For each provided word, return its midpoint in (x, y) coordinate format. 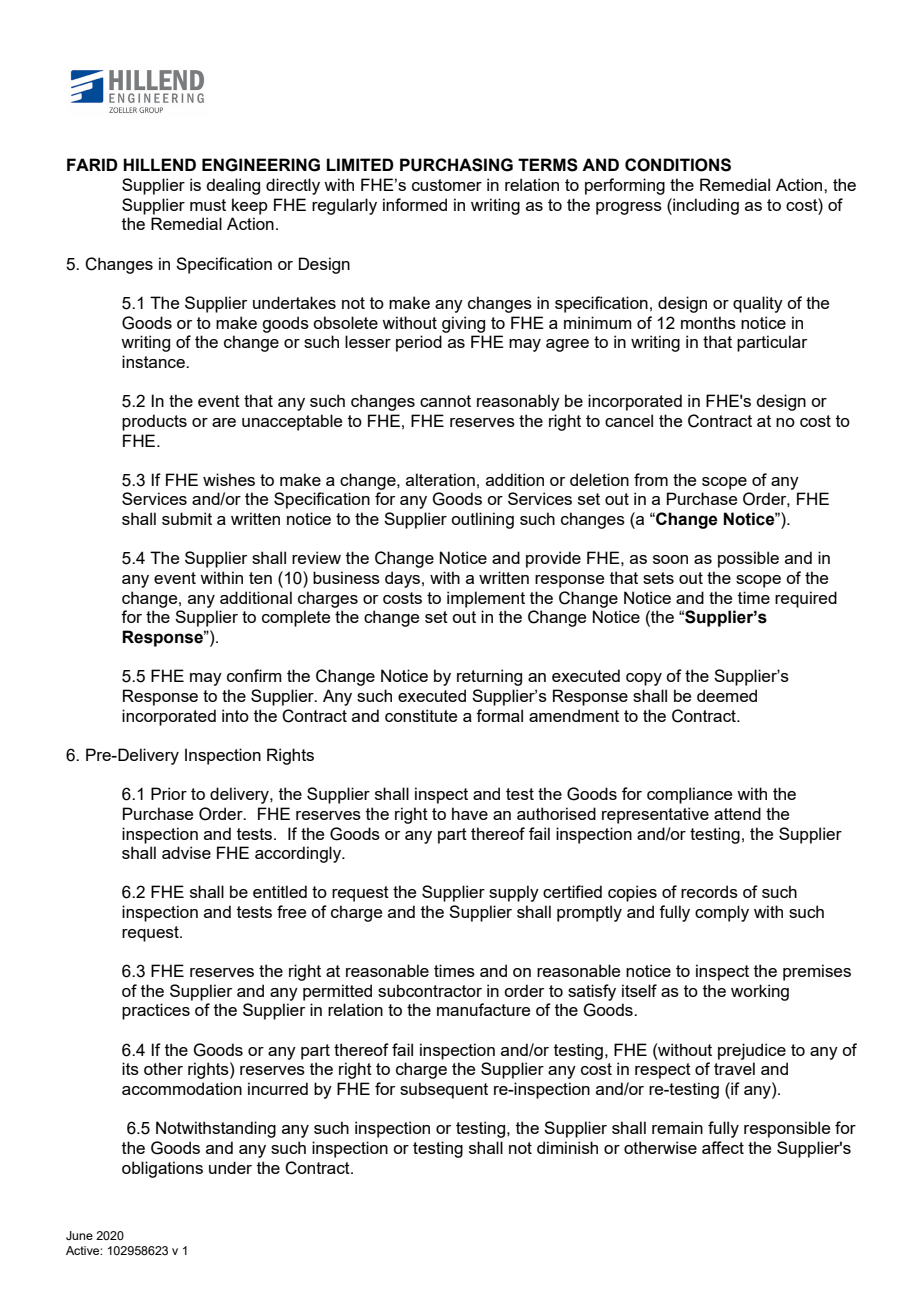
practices (156, 1011)
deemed (727, 695)
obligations (162, 1169)
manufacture (483, 1009)
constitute (421, 715)
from (651, 479)
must (208, 205)
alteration (440, 479)
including (705, 206)
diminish (567, 1147)
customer (447, 185)
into (235, 715)
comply (722, 913)
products (154, 422)
